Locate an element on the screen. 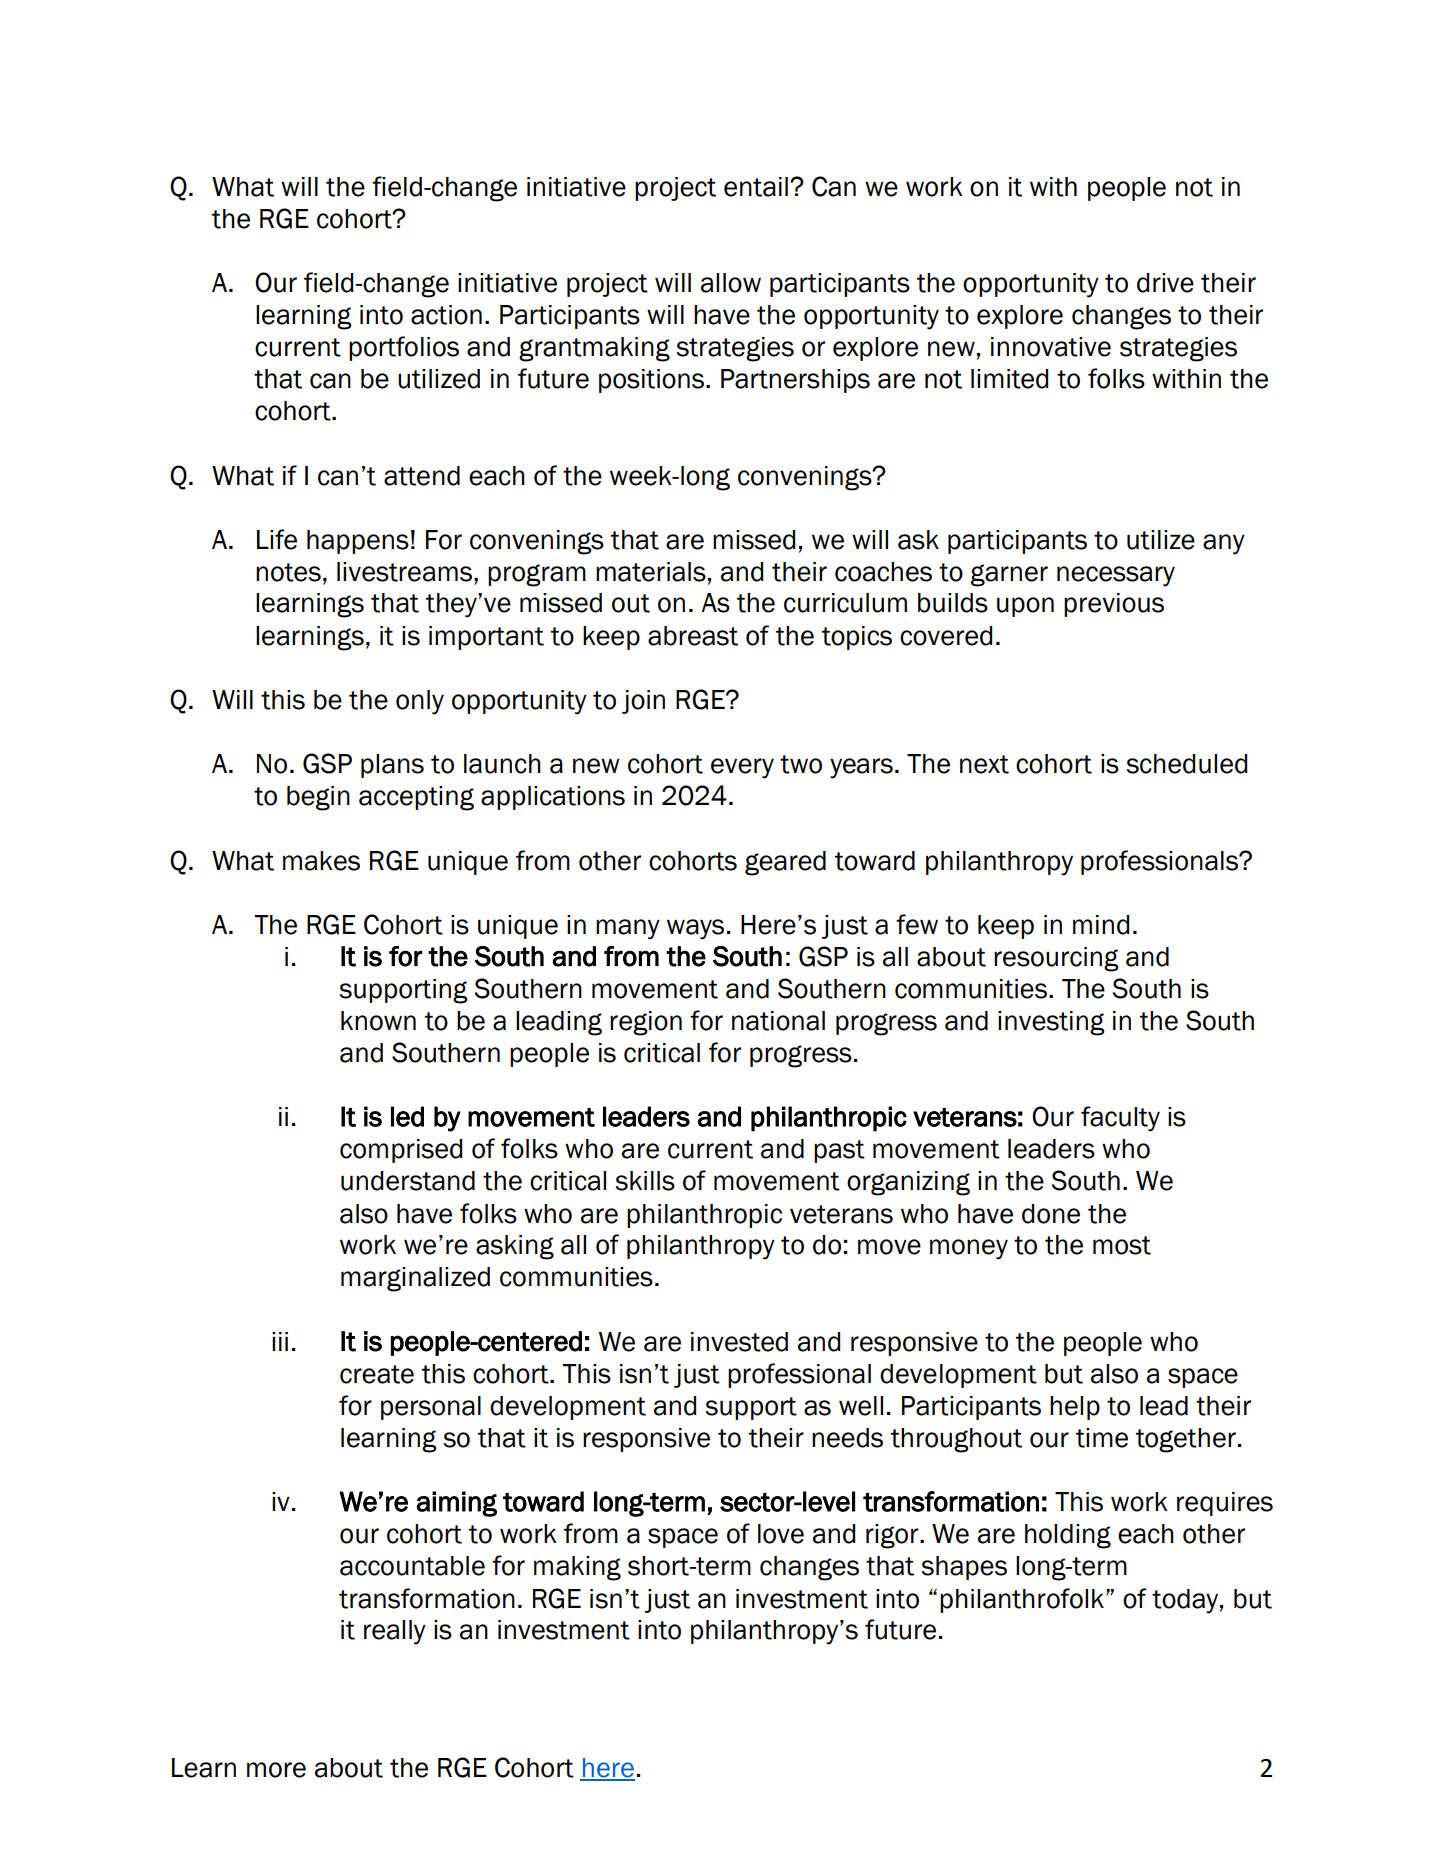  skills is located at coordinates (645, 1181).
